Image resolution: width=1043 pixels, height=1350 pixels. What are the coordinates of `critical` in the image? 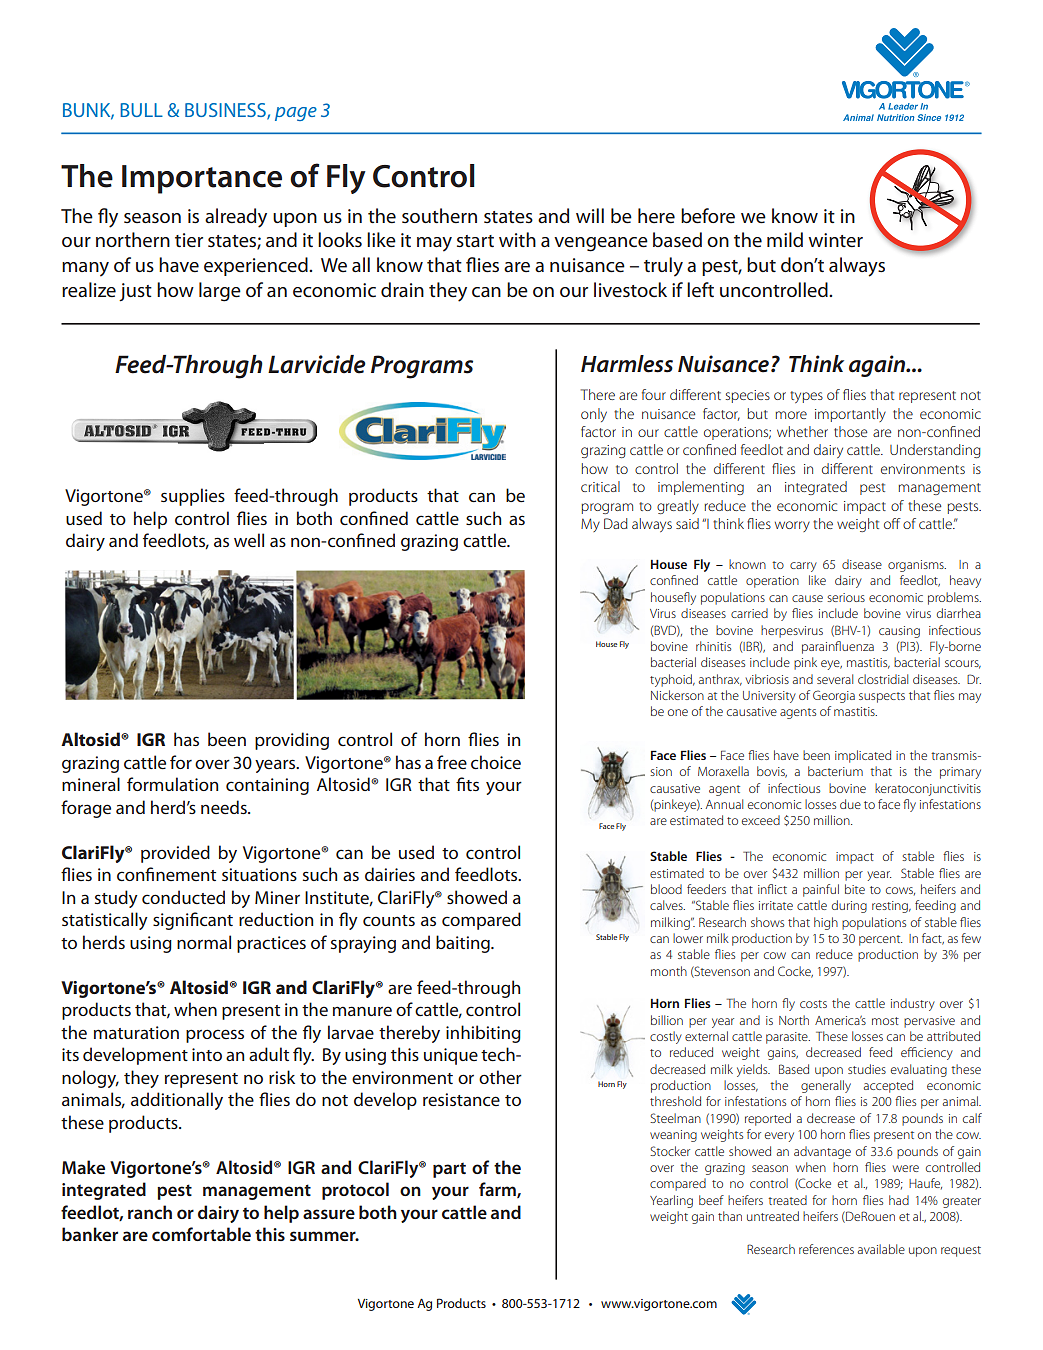 It's located at (600, 486).
